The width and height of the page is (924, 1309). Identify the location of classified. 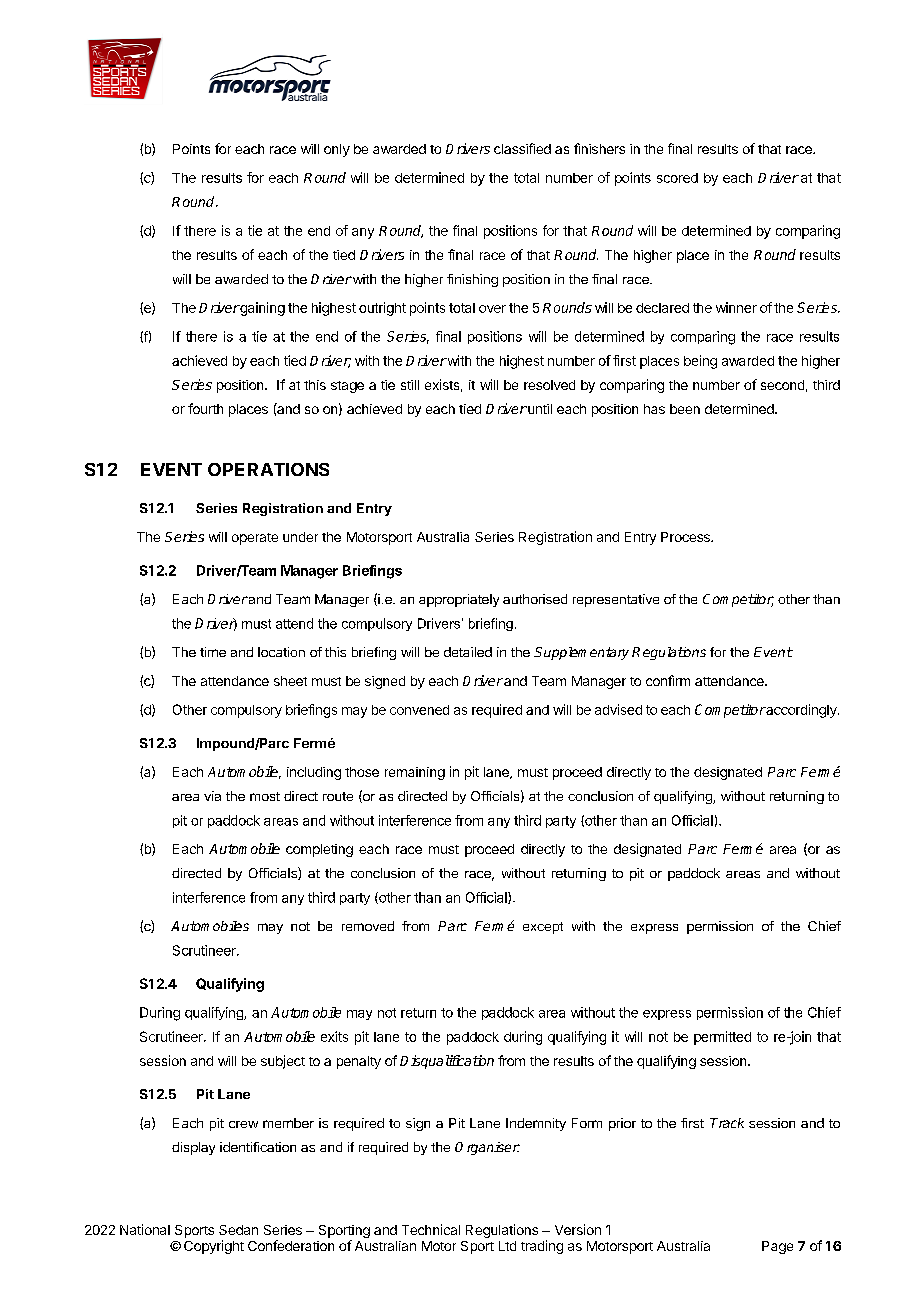
(522, 148).
